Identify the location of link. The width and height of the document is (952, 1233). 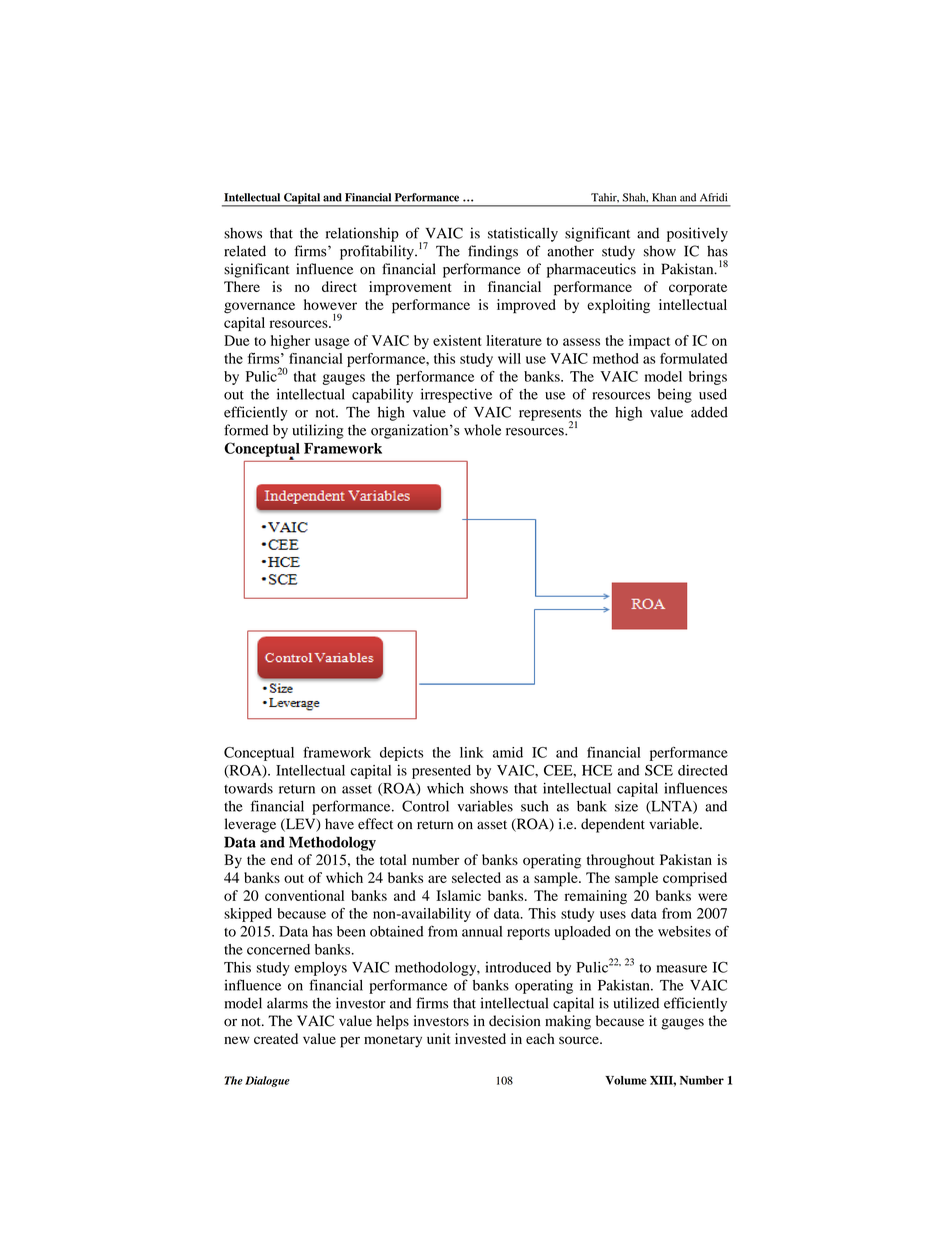
(472, 752).
